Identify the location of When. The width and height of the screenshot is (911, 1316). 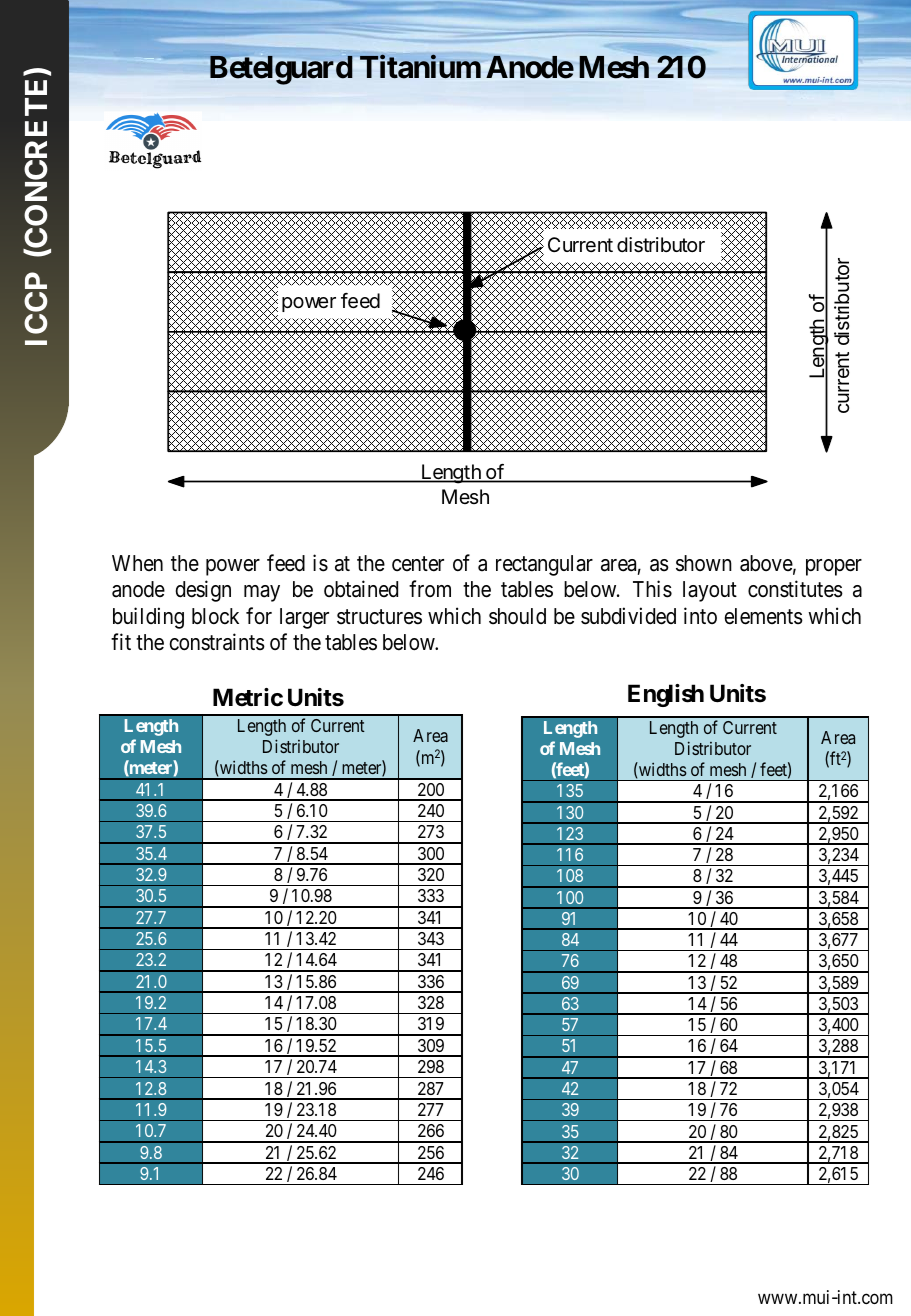
(137, 563).
